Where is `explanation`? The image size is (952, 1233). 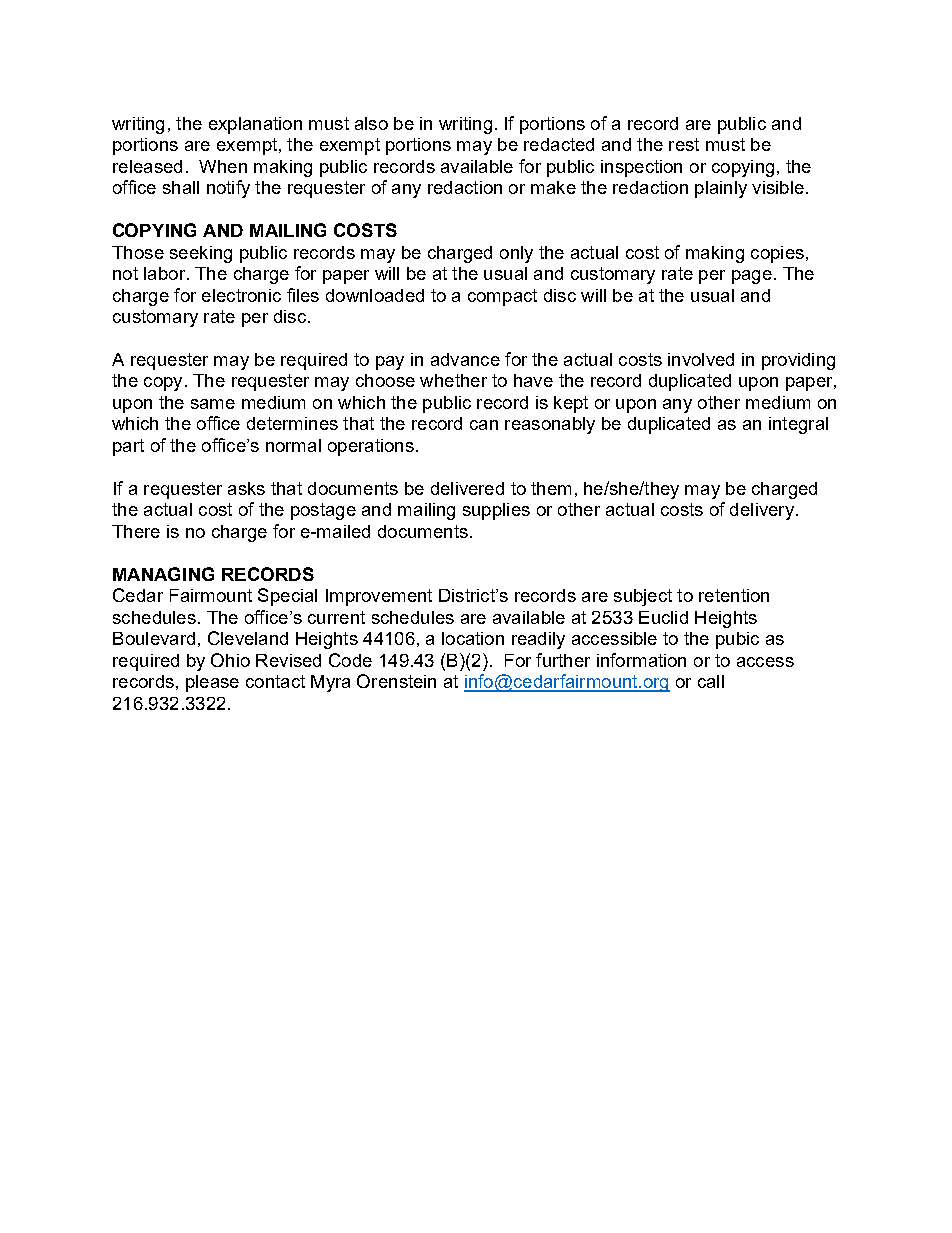 explanation is located at coordinates (255, 125).
